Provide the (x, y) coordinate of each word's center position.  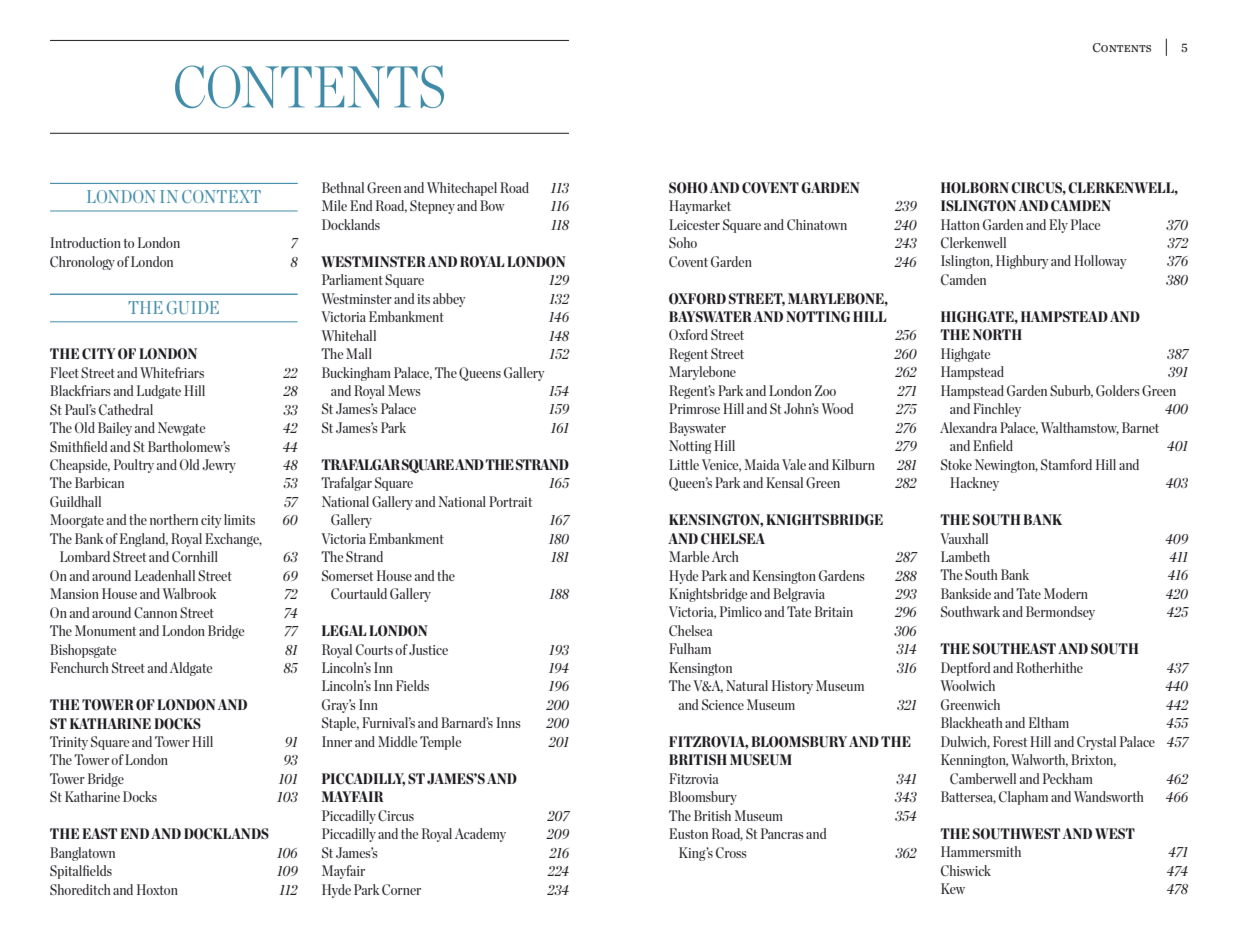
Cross (731, 853)
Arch (725, 556)
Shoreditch (80, 889)
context (221, 196)
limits (239, 519)
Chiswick (966, 871)
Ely (1058, 226)
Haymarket (700, 207)
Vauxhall (964, 538)
